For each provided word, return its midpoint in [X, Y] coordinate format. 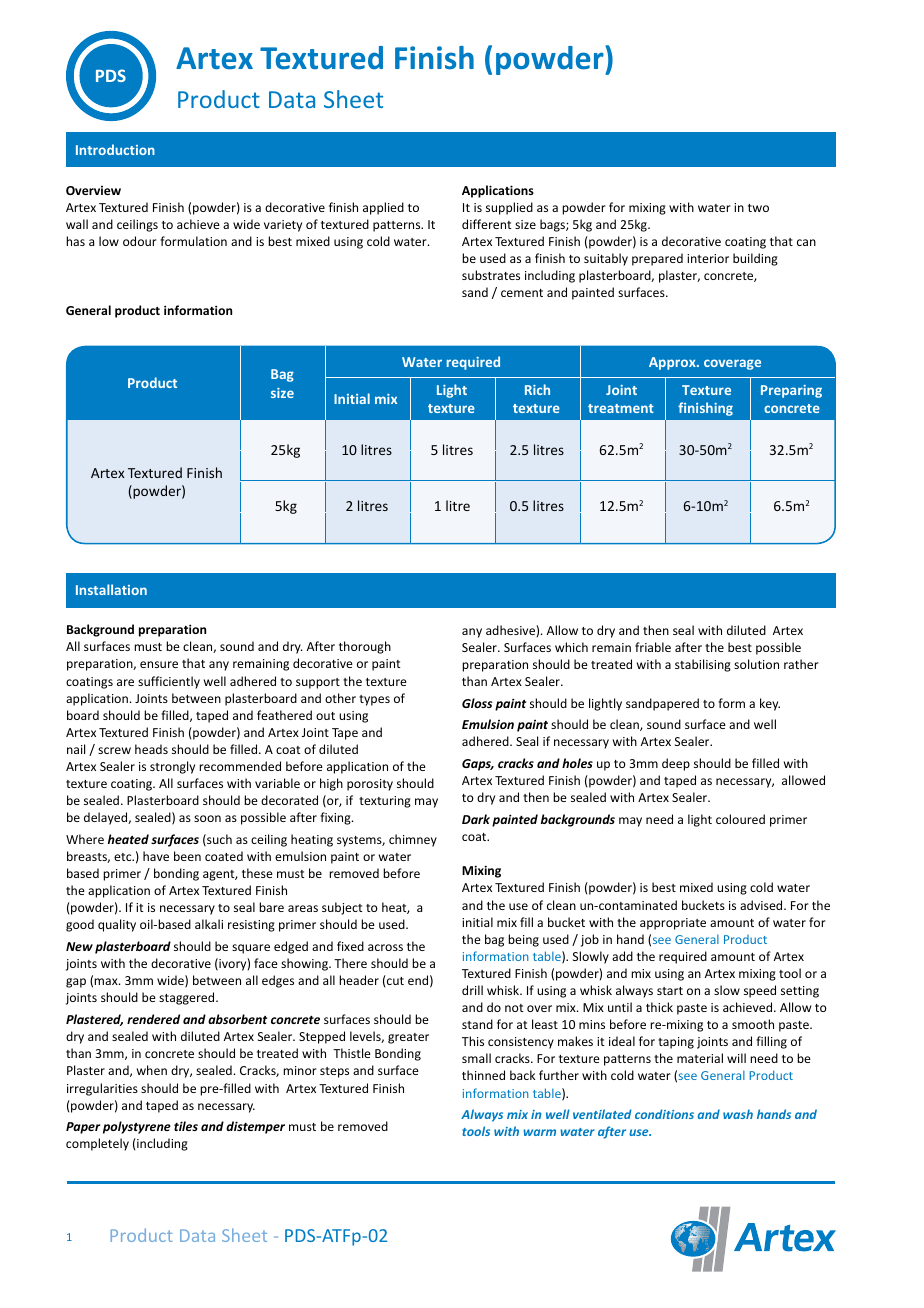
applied [383, 208]
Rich [537, 389]
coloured [740, 819]
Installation [111, 589]
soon [207, 818]
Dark [476, 819]
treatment [621, 408]
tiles [186, 1126]
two [758, 208]
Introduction [115, 149]
